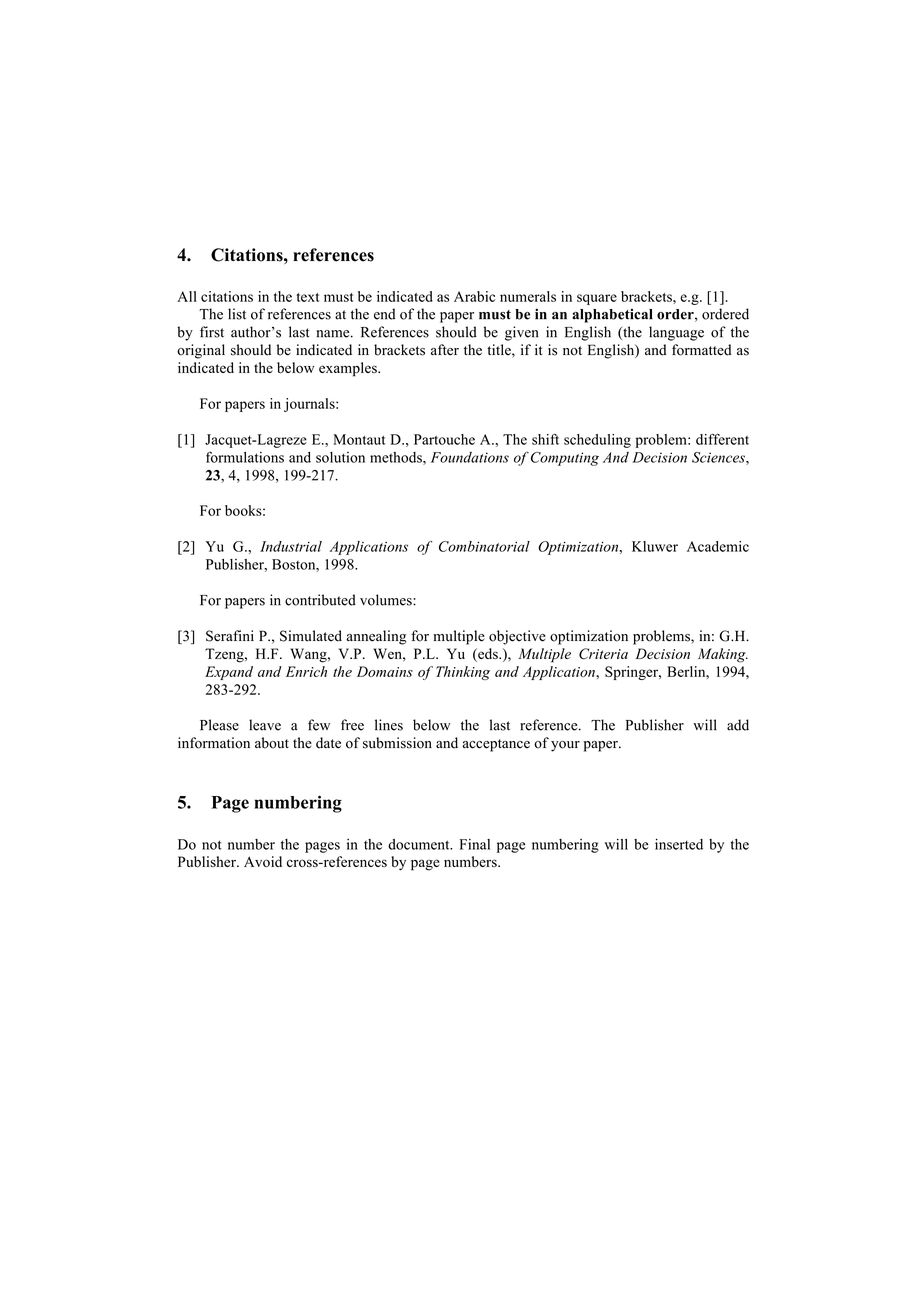 The image size is (924, 1308). I want to click on different, so click(722, 439).
